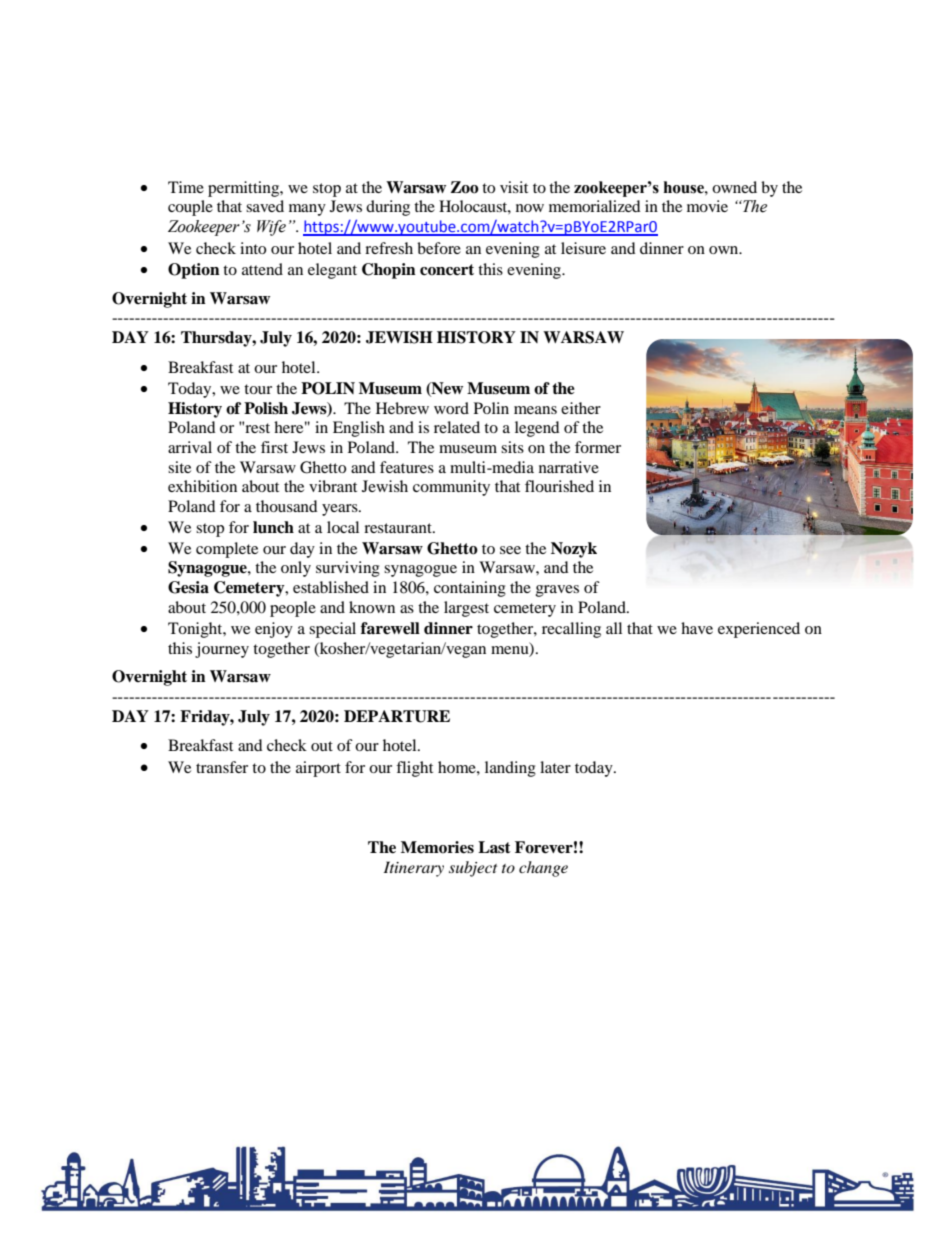 The image size is (952, 1233). I want to click on Last, so click(494, 847).
